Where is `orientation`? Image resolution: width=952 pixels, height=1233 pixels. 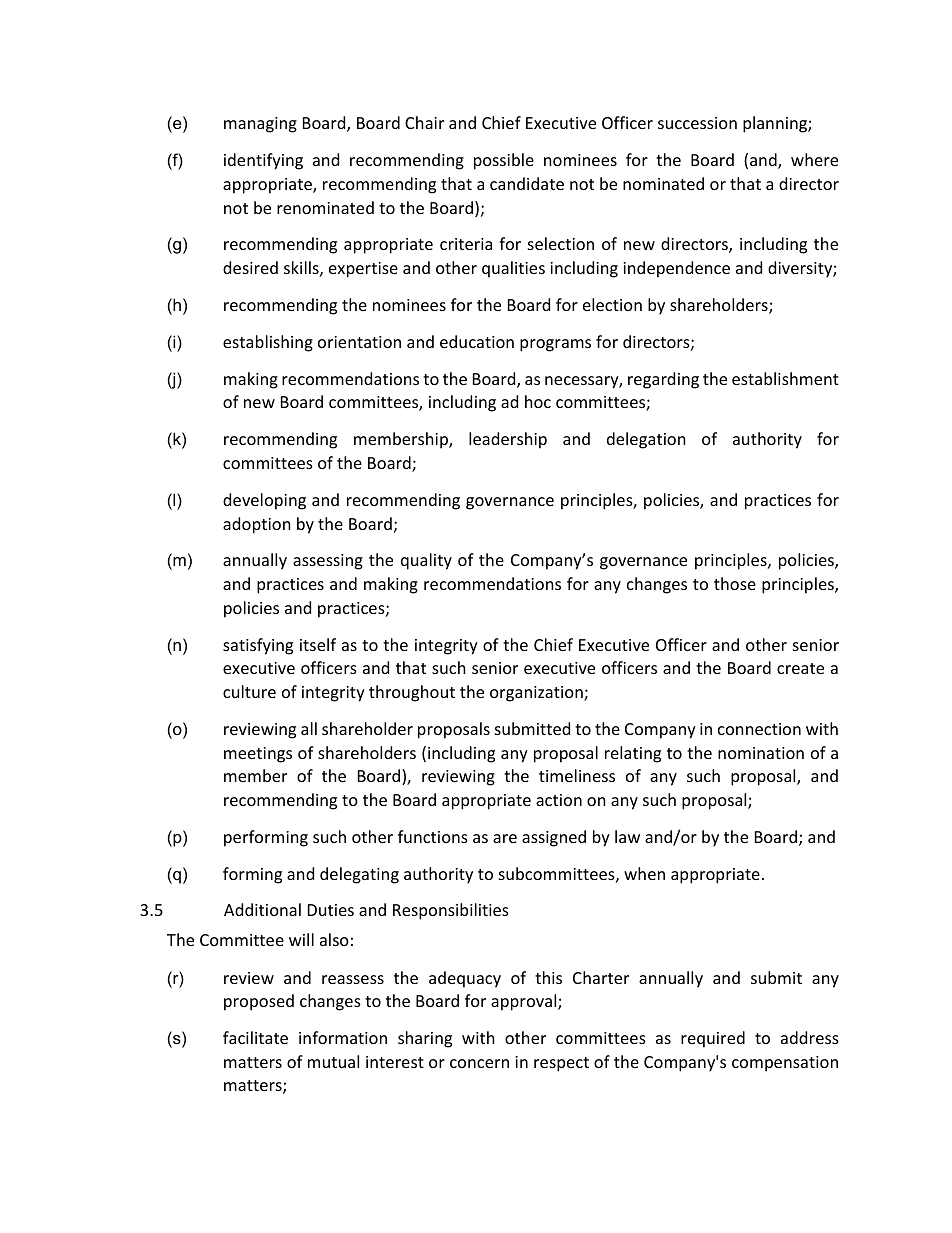 orientation is located at coordinates (359, 342).
